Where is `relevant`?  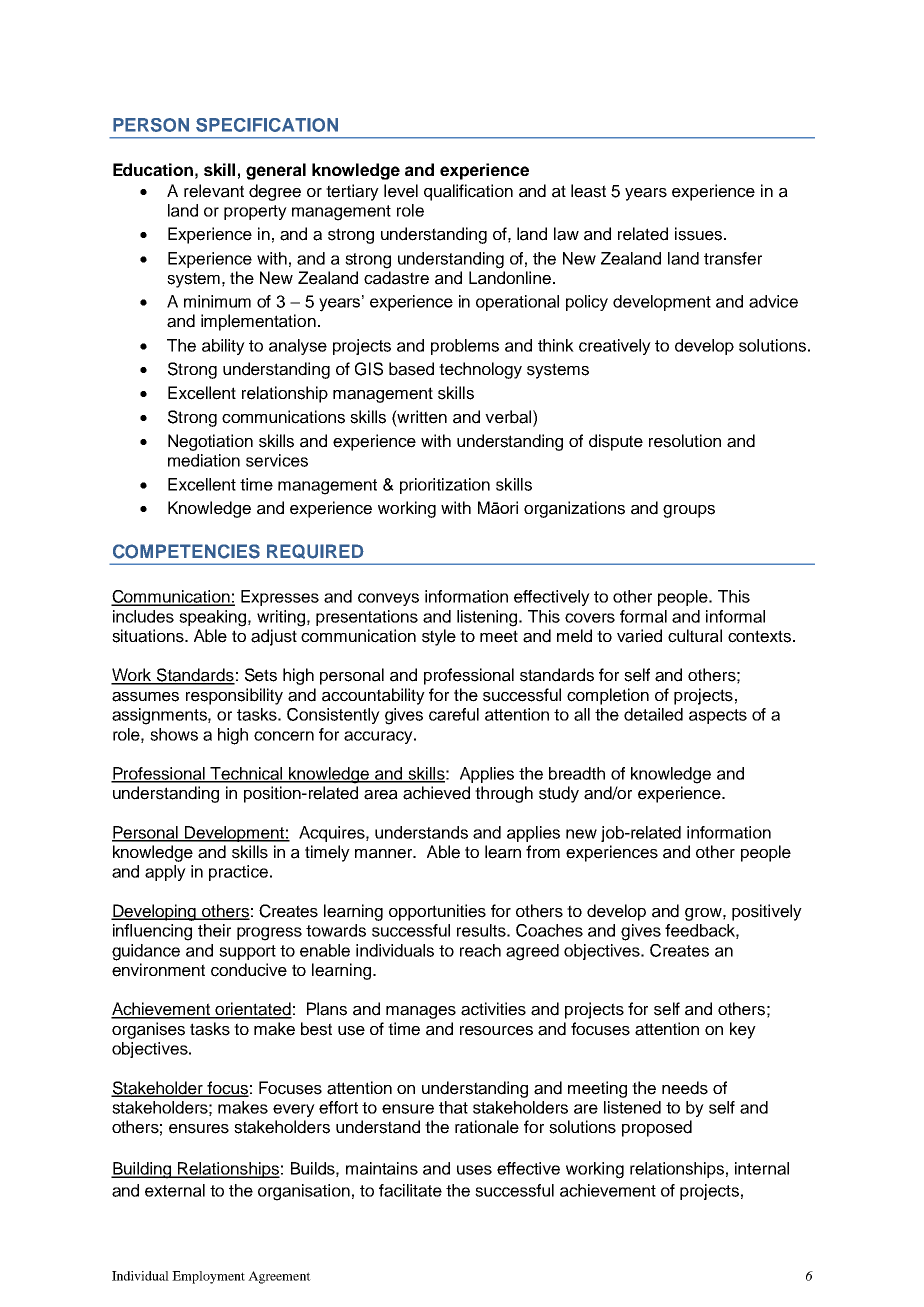 relevant is located at coordinates (214, 191).
